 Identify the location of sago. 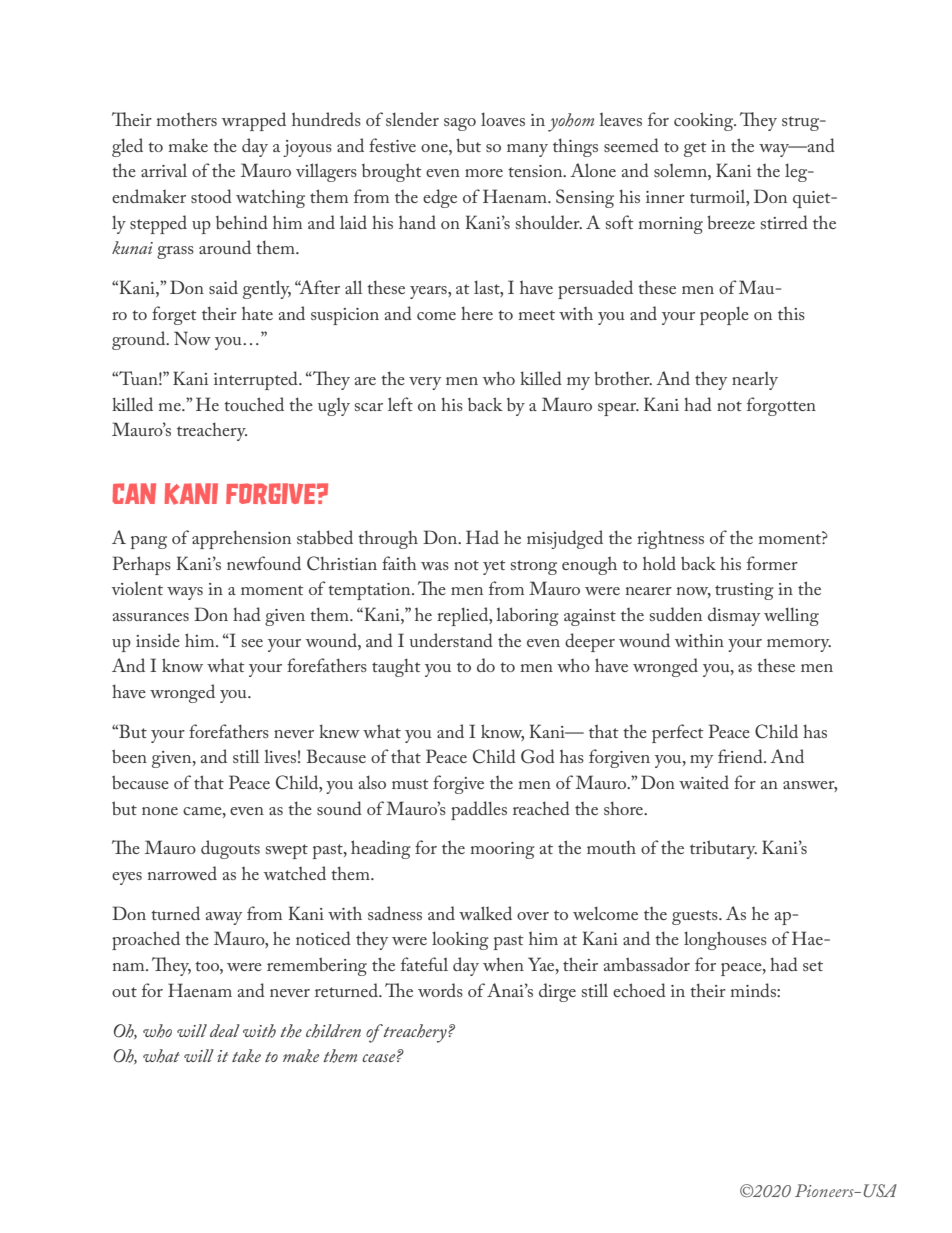
(460, 124).
